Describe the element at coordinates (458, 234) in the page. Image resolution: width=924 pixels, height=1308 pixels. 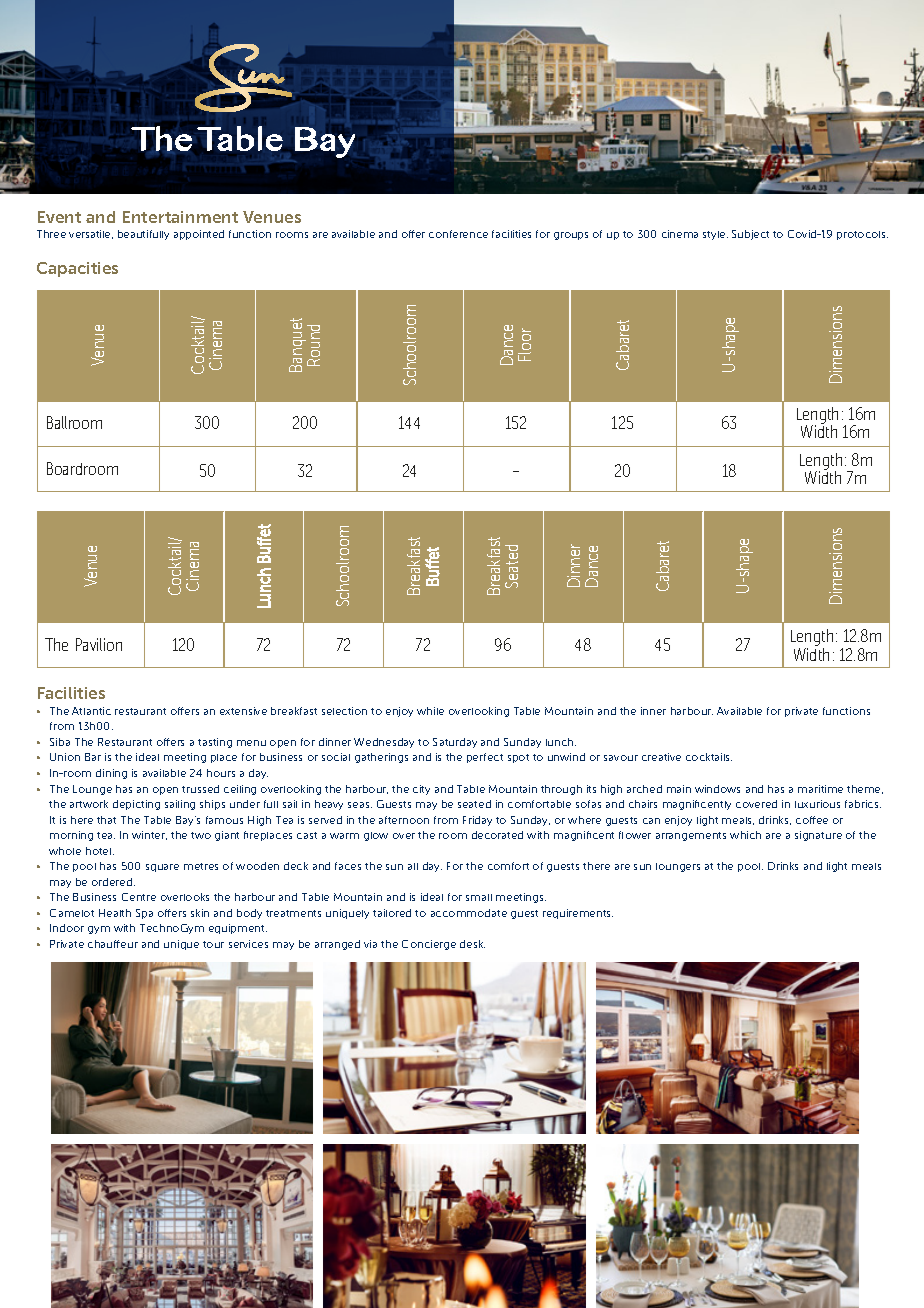
I see `conference` at that location.
